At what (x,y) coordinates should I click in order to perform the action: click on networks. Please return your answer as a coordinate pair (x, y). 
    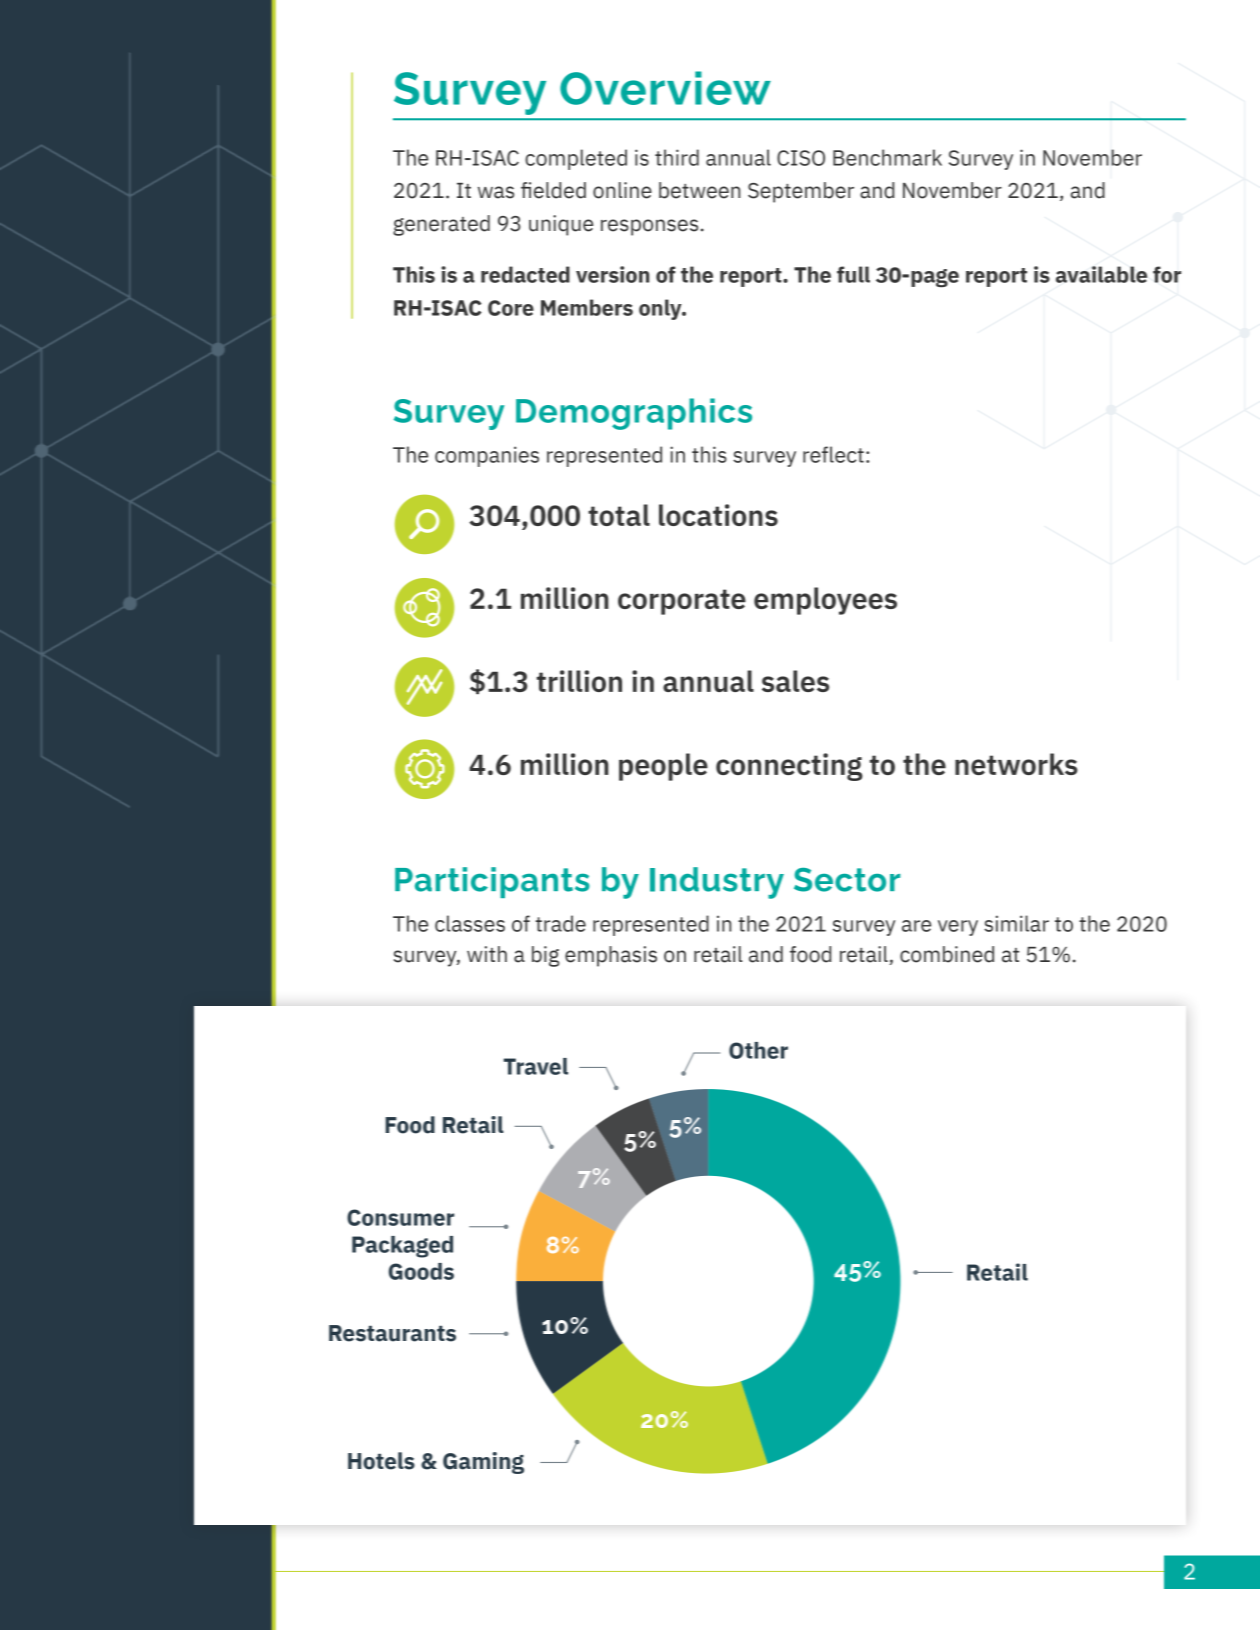
    Looking at the image, I should click on (1016, 764).
